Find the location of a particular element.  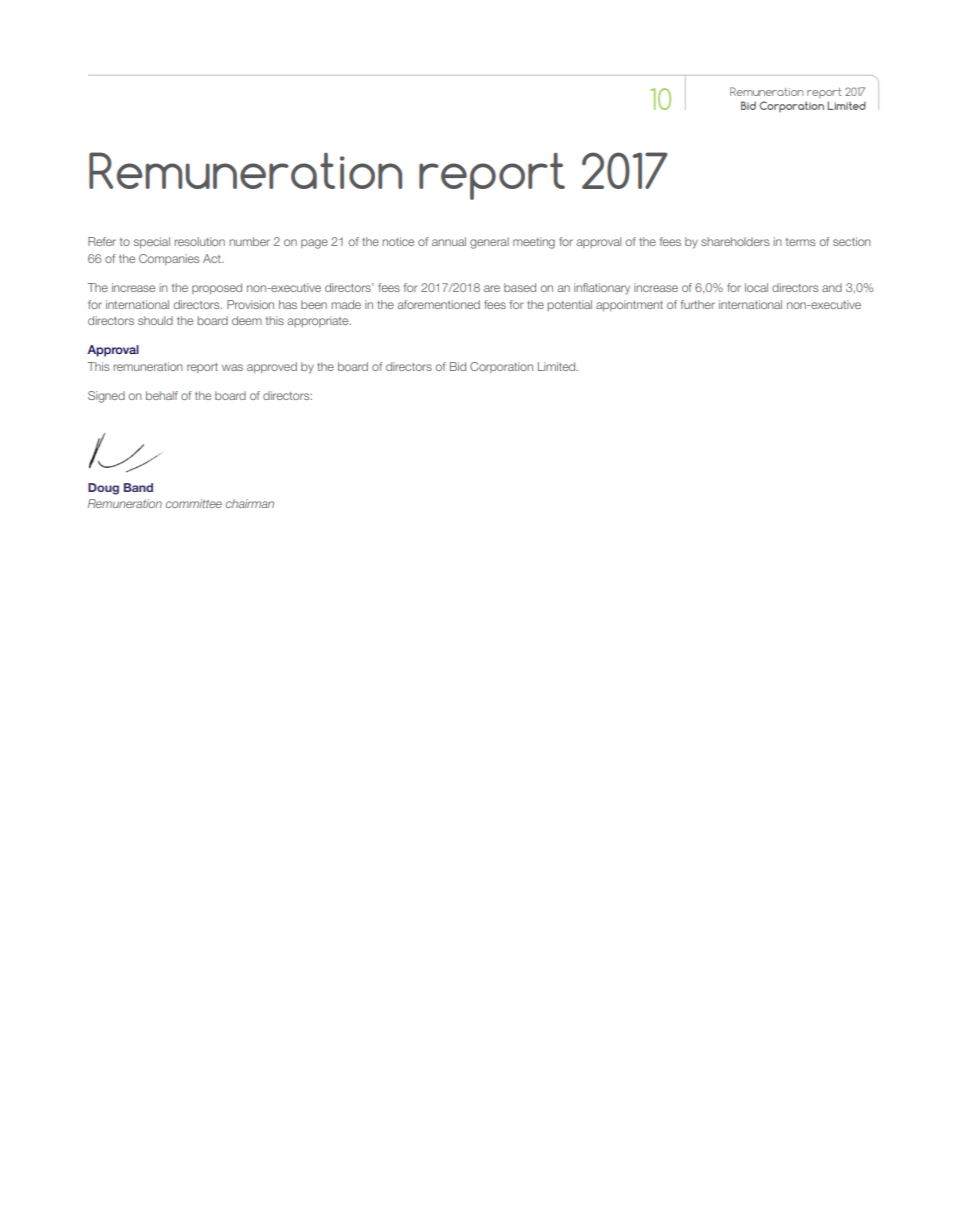

chairman is located at coordinates (250, 503).
